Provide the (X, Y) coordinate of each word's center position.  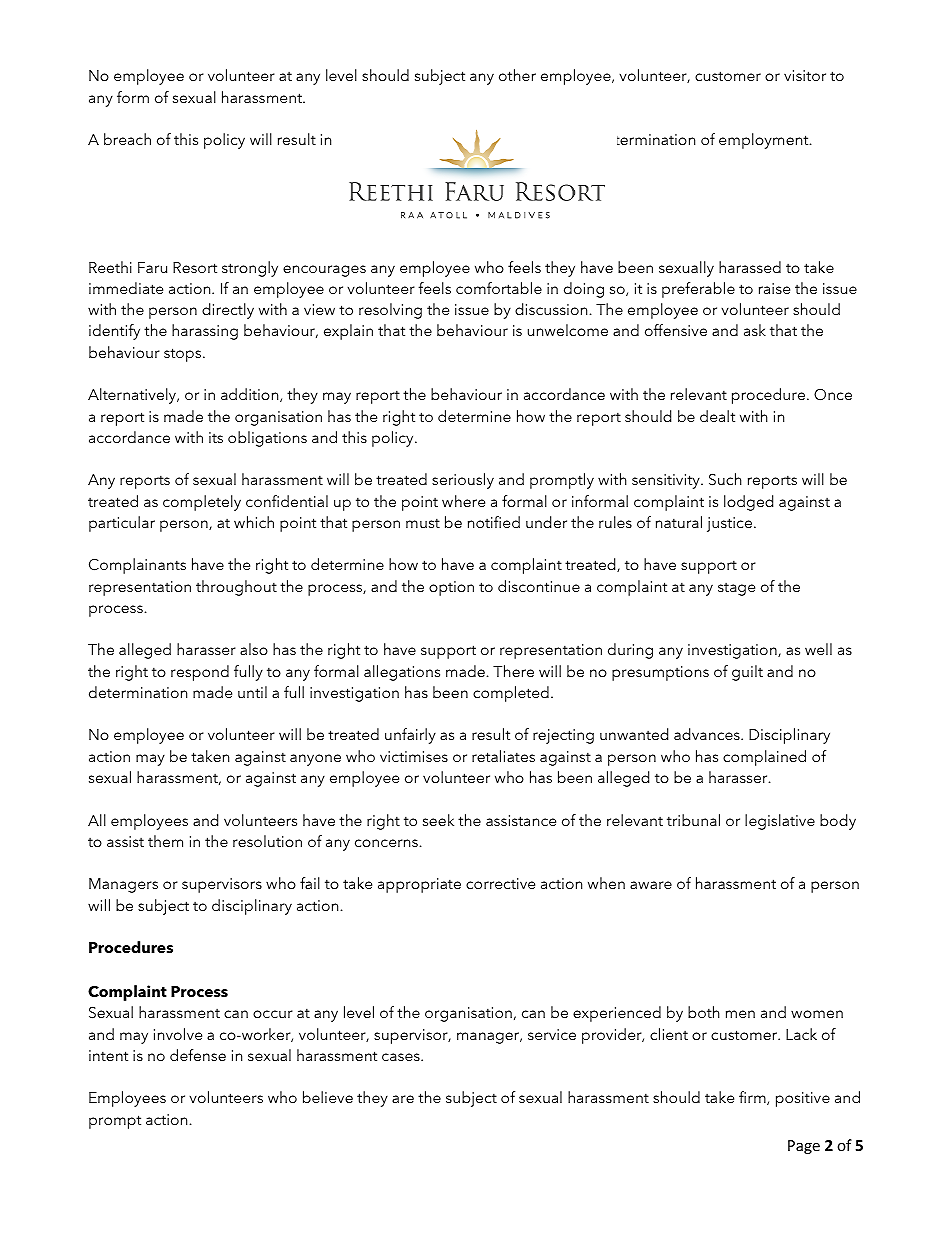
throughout (236, 588)
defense (198, 1055)
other (517, 75)
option (451, 588)
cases (402, 1057)
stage (736, 589)
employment (765, 141)
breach (127, 139)
